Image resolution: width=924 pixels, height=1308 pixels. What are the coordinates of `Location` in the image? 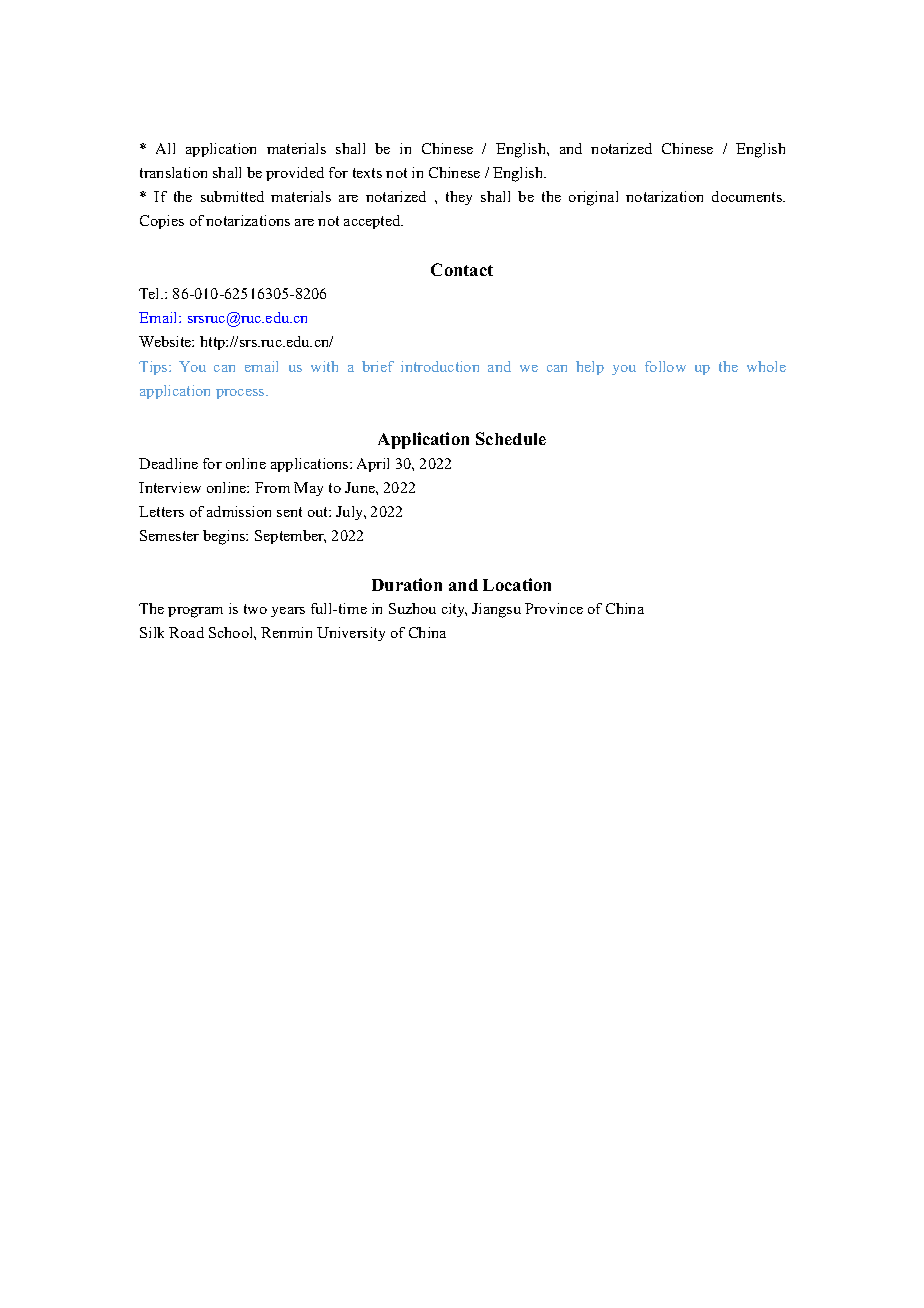 It's located at (517, 584).
